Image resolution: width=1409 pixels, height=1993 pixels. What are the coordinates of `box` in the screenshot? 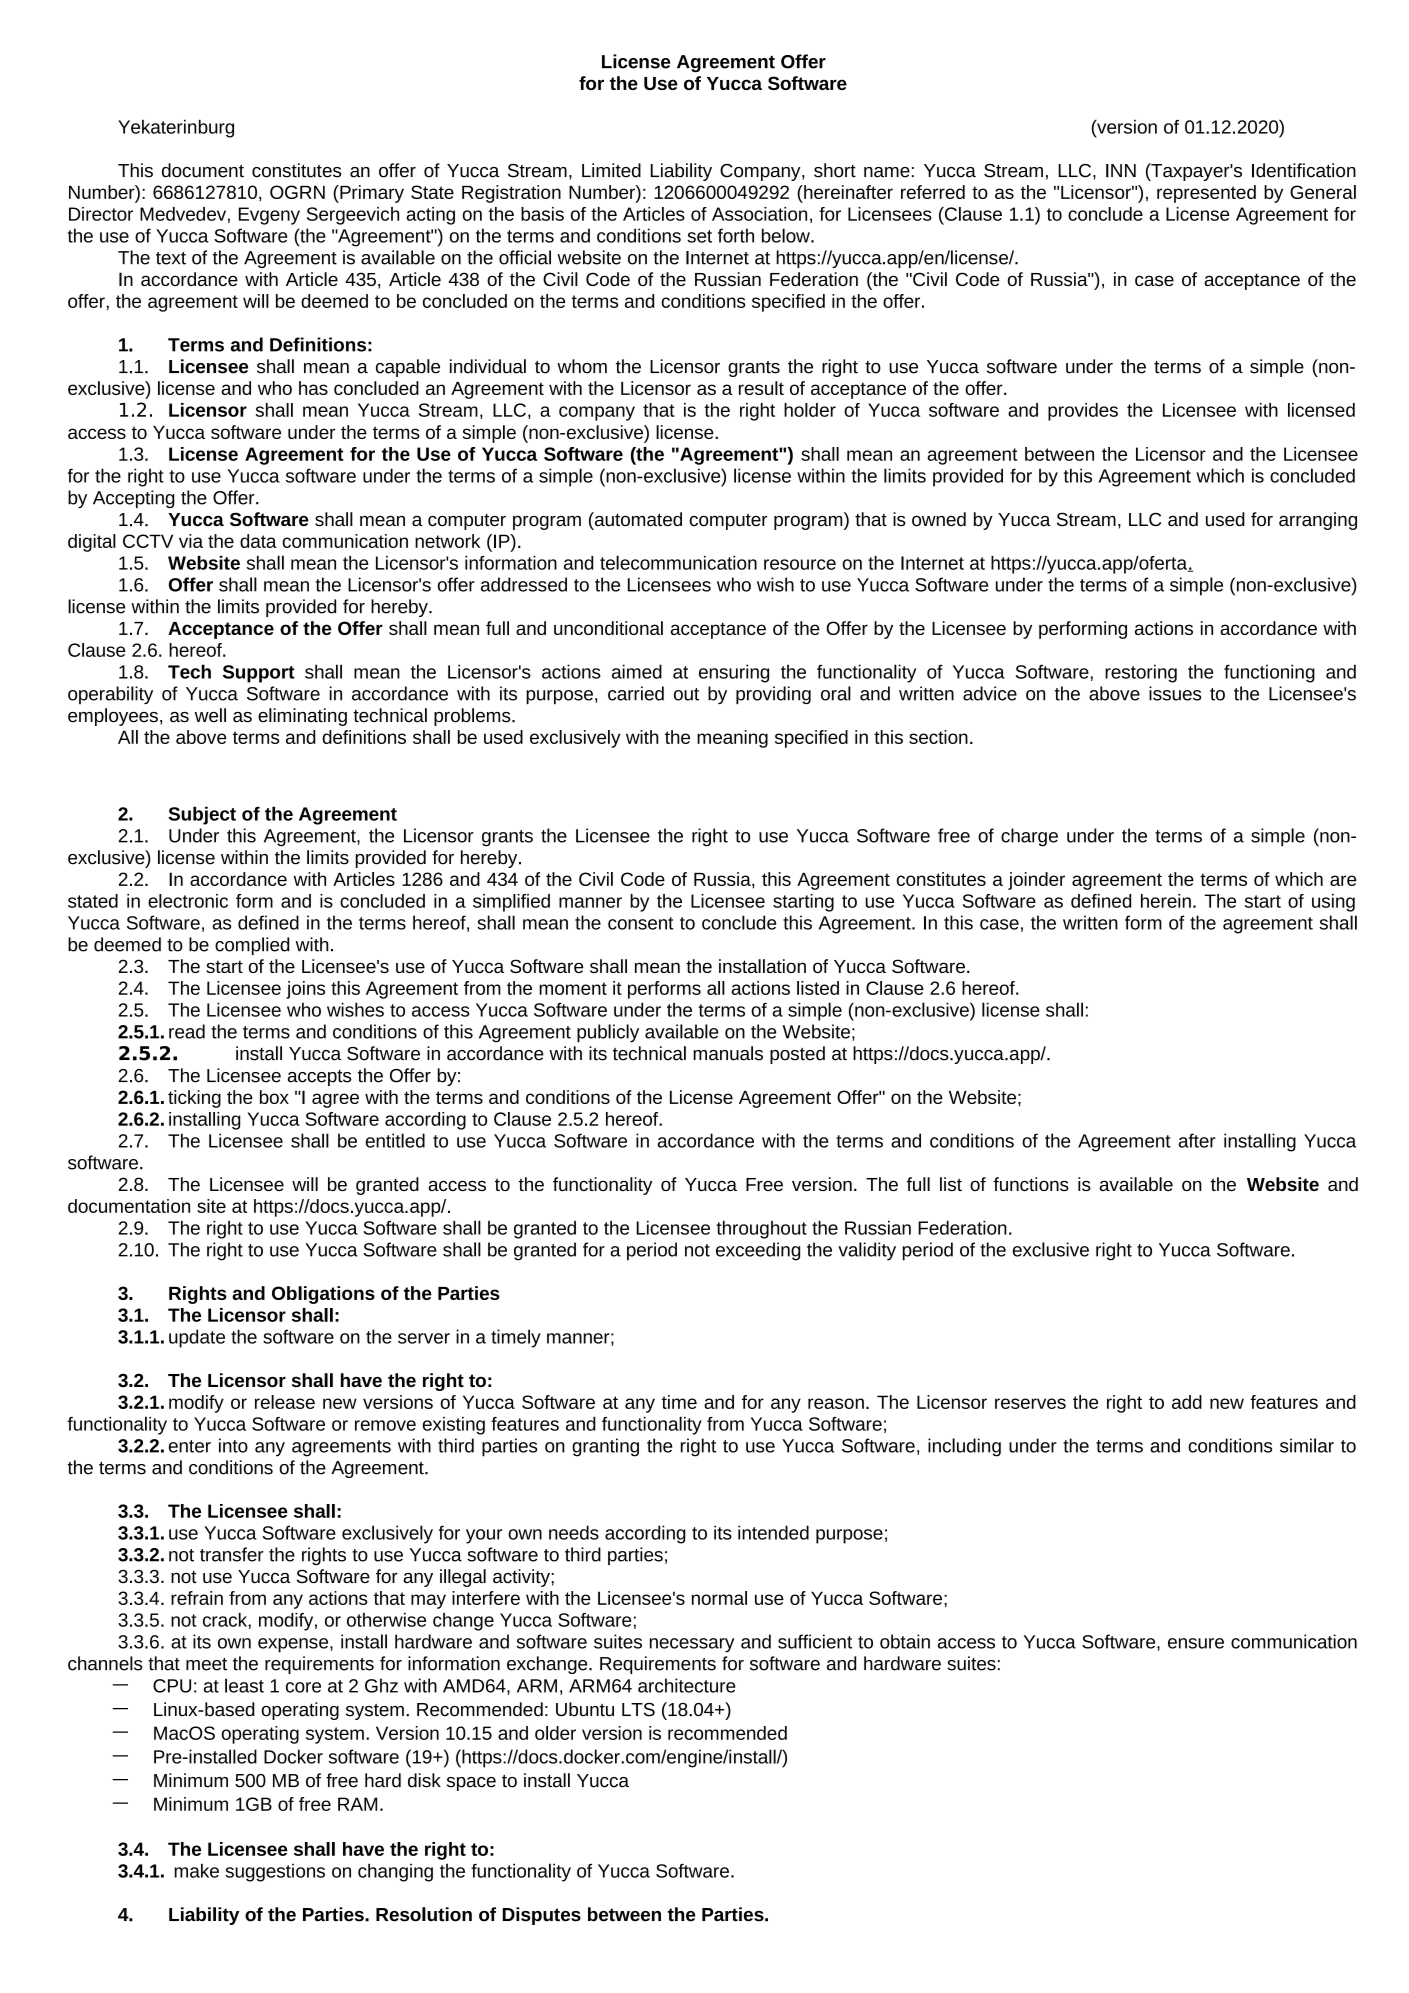 It's located at (274, 1097).
